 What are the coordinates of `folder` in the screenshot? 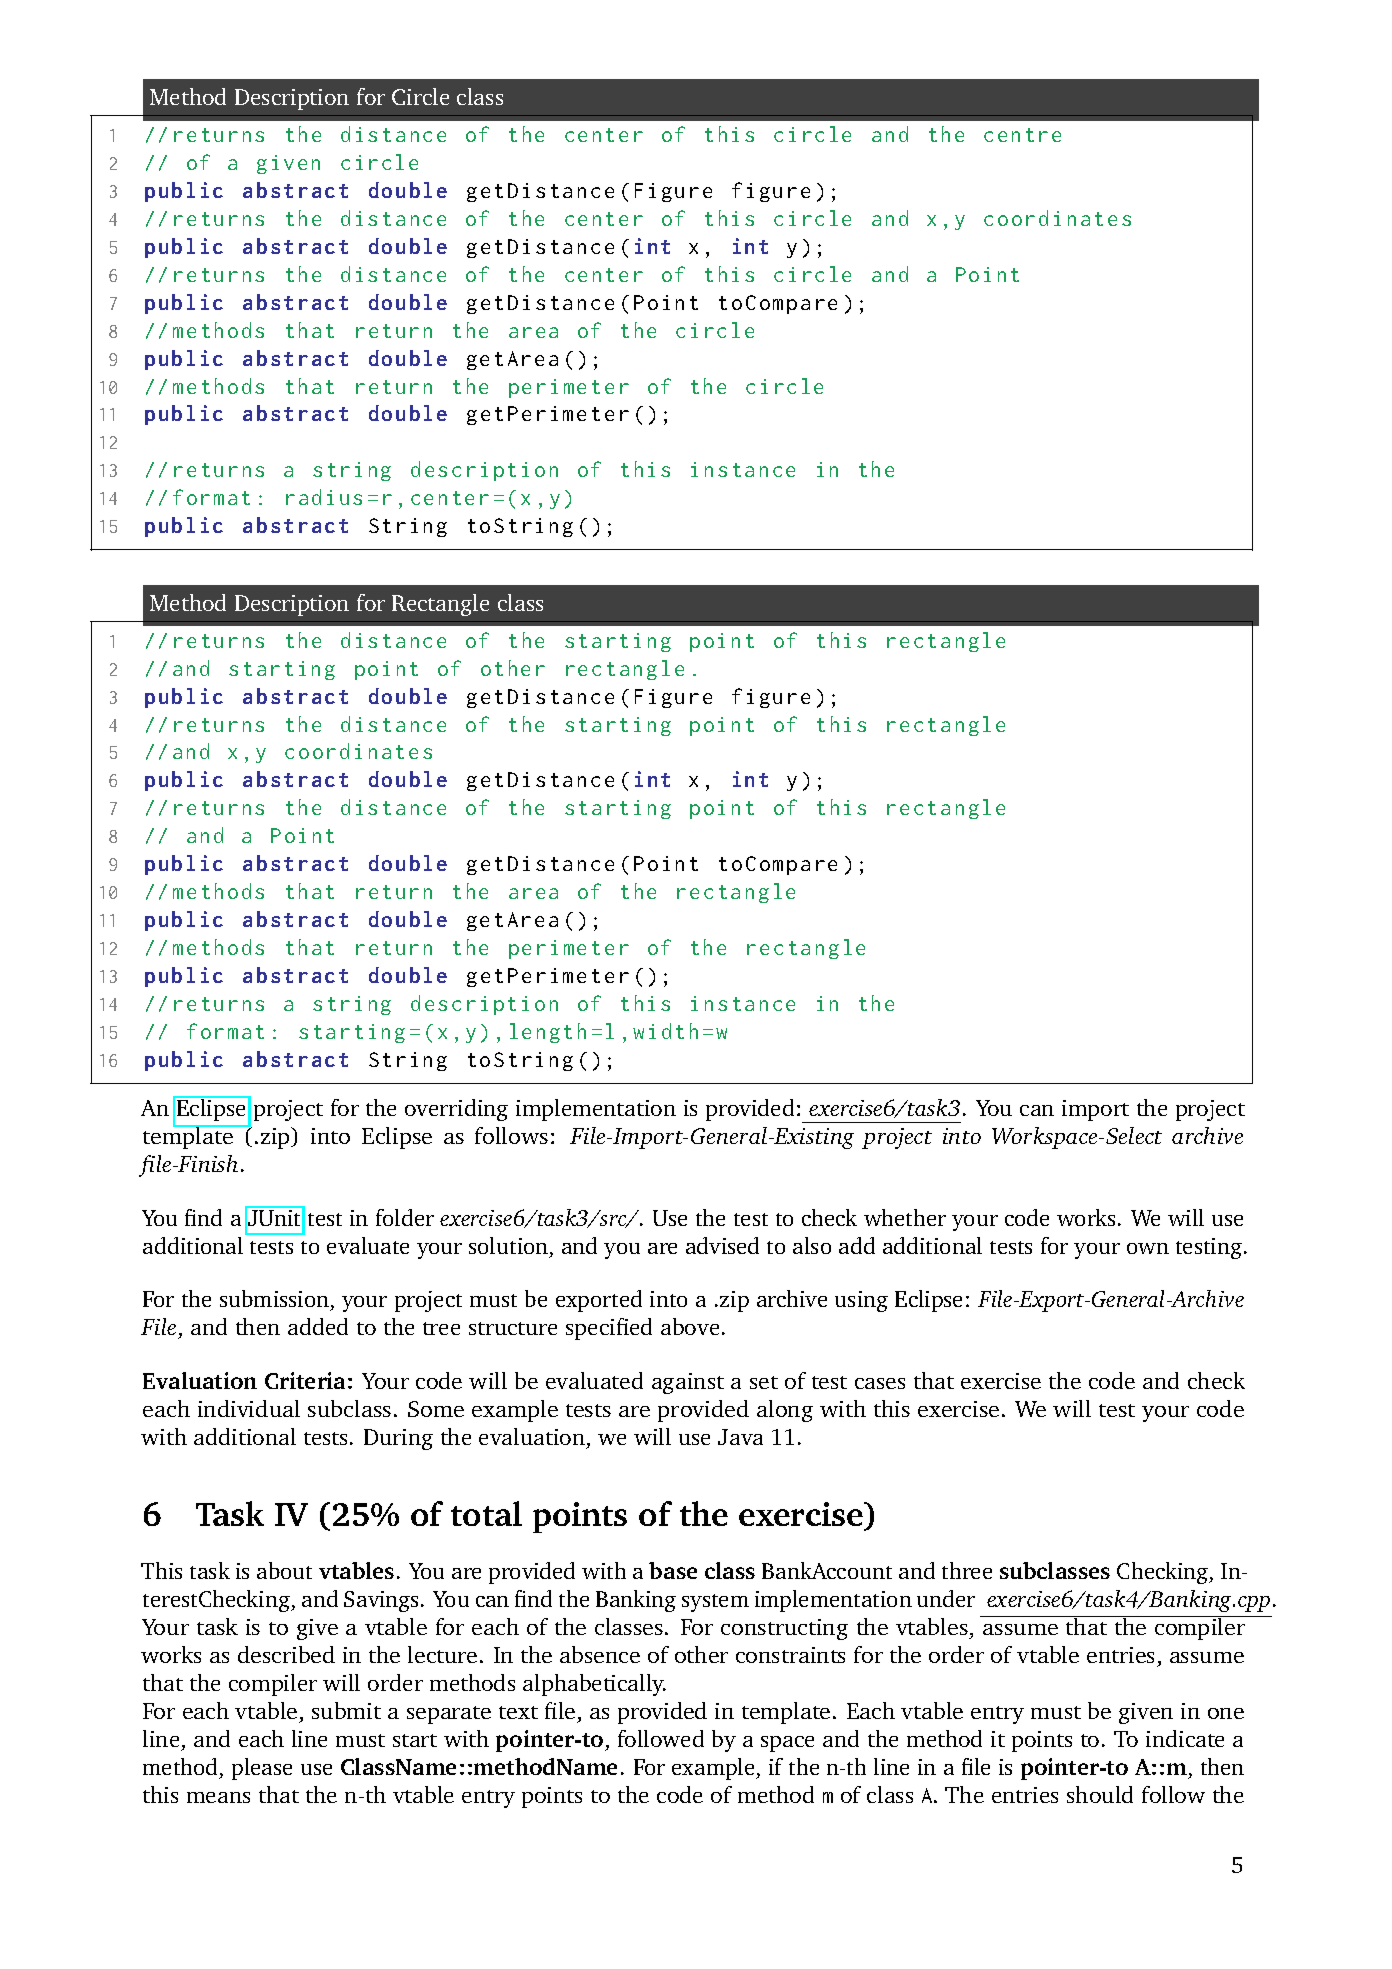 It's located at (405, 1217).
